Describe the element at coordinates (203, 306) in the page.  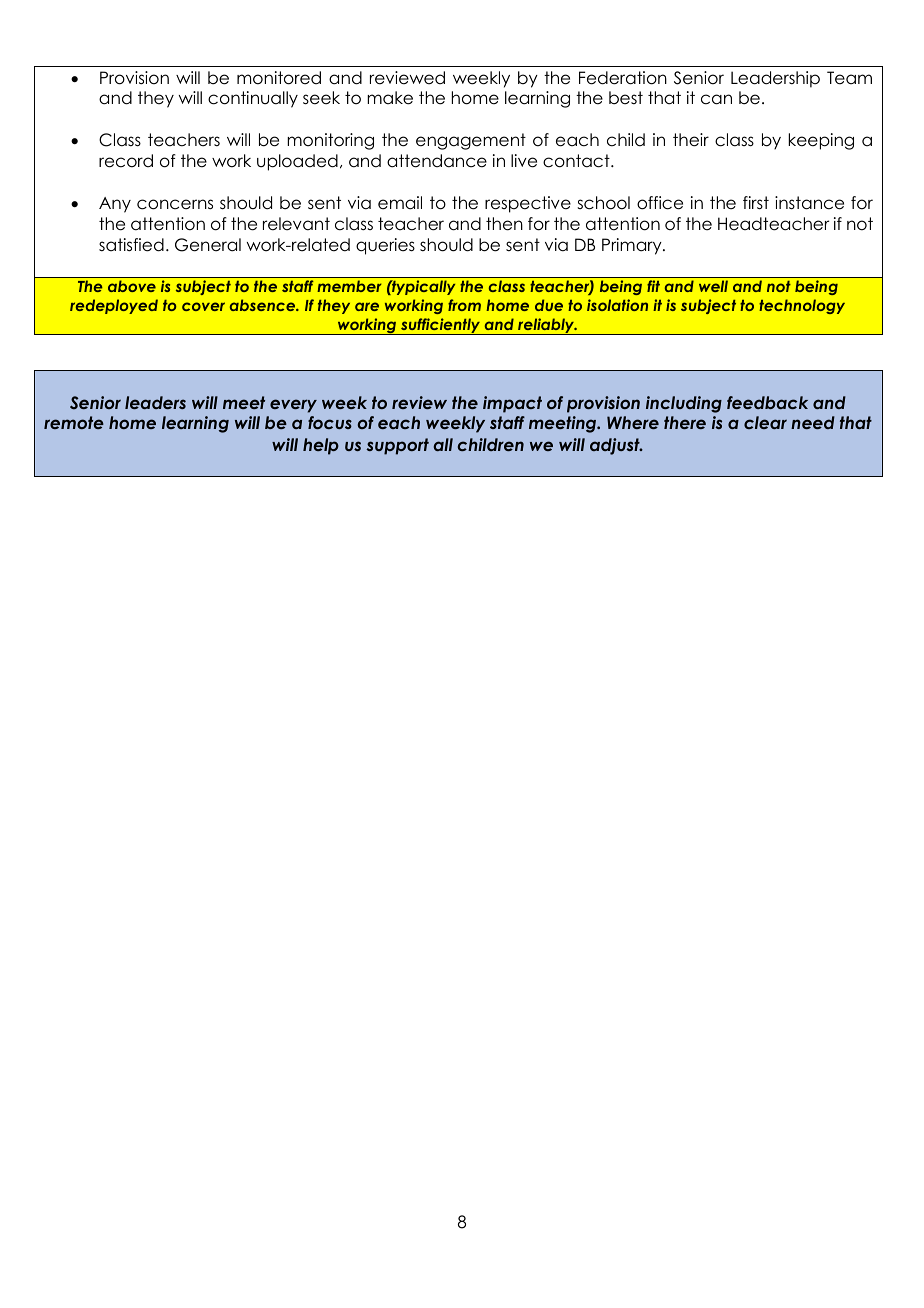
I see `cover` at that location.
